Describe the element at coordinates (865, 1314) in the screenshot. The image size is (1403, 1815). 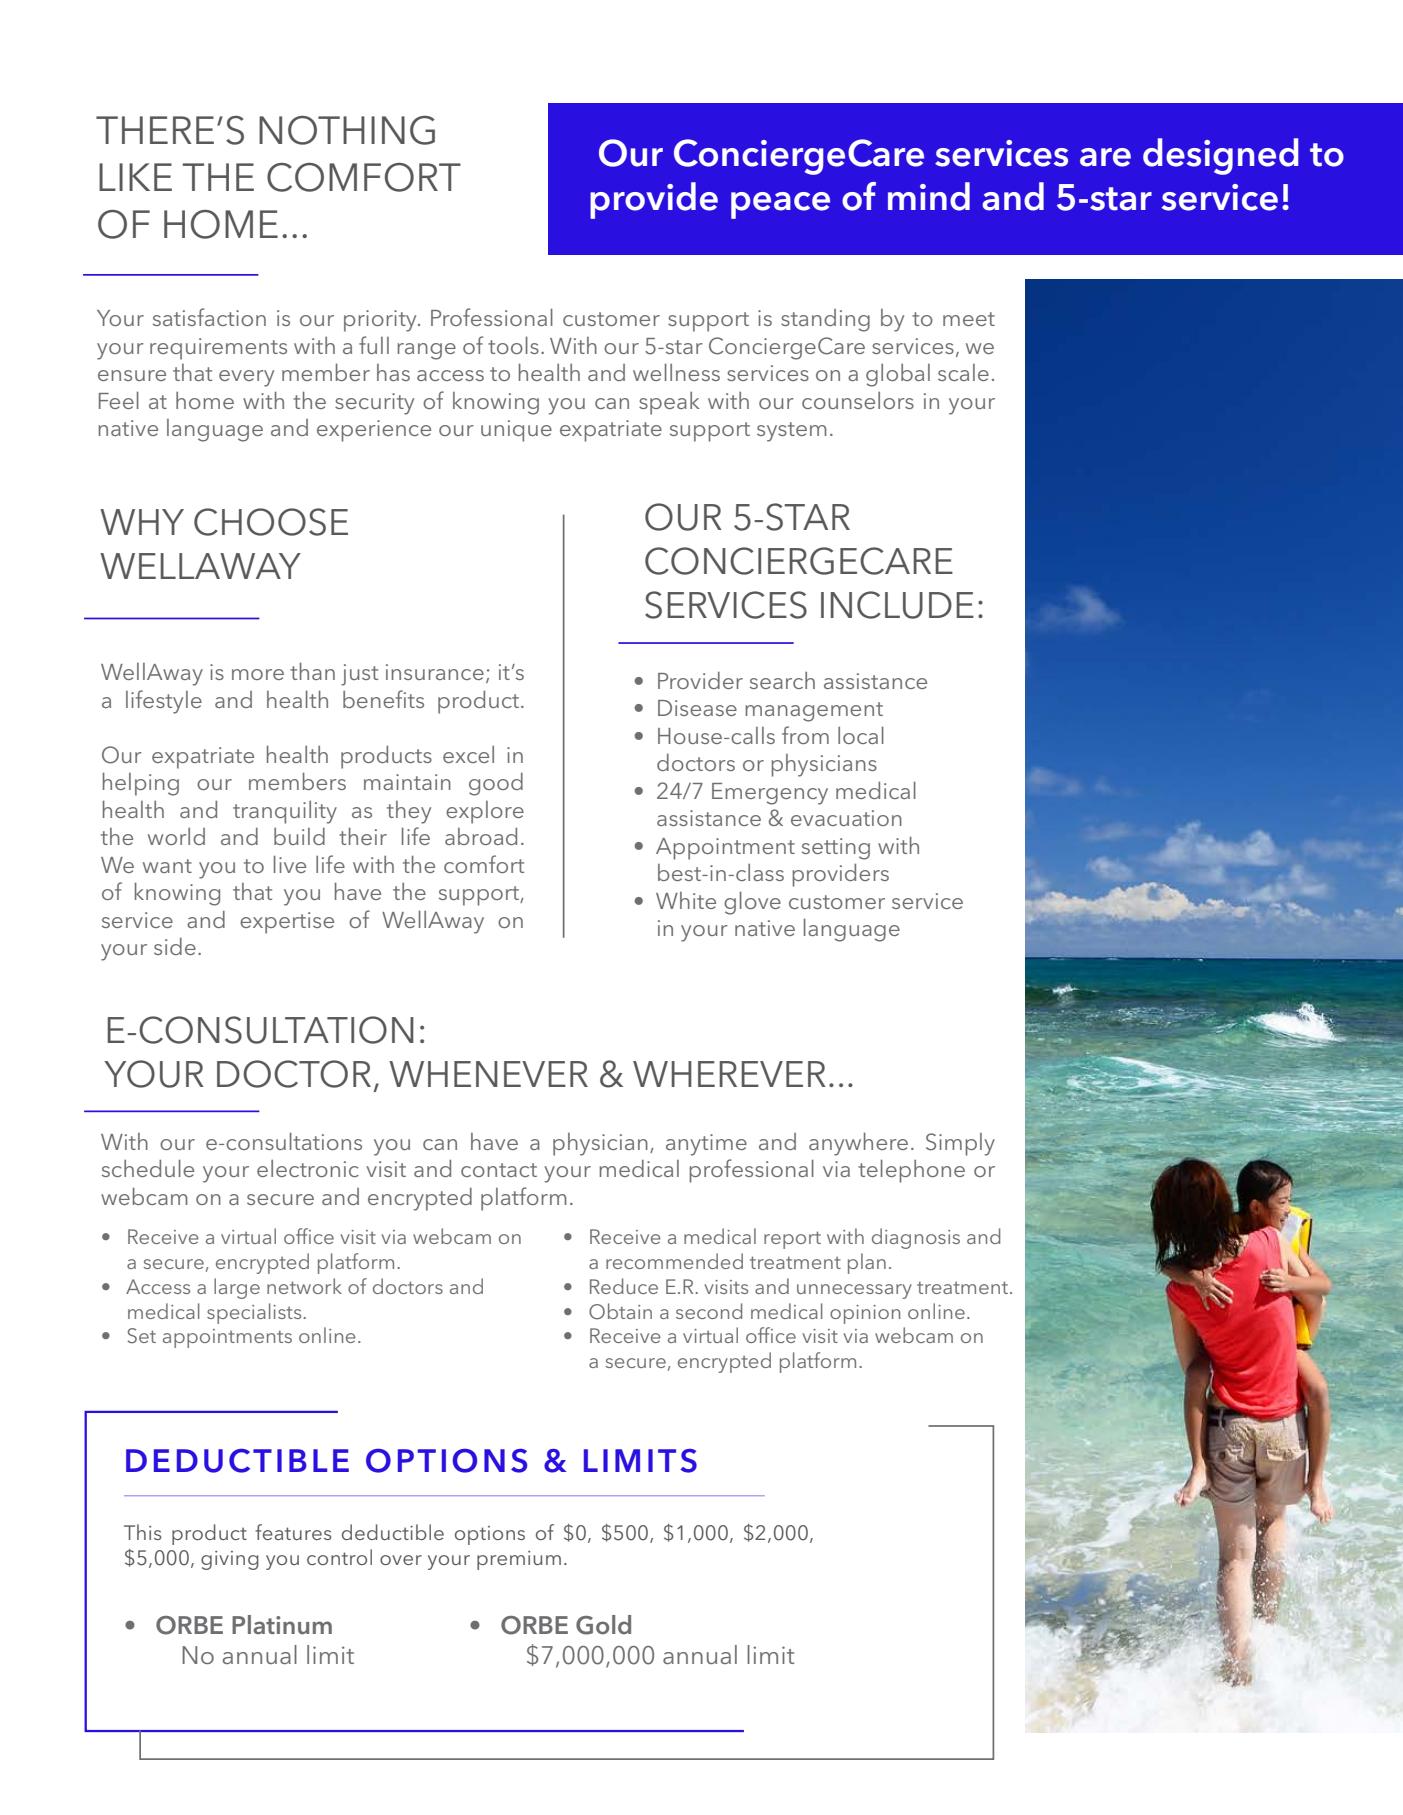
I see `opinion` at that location.
